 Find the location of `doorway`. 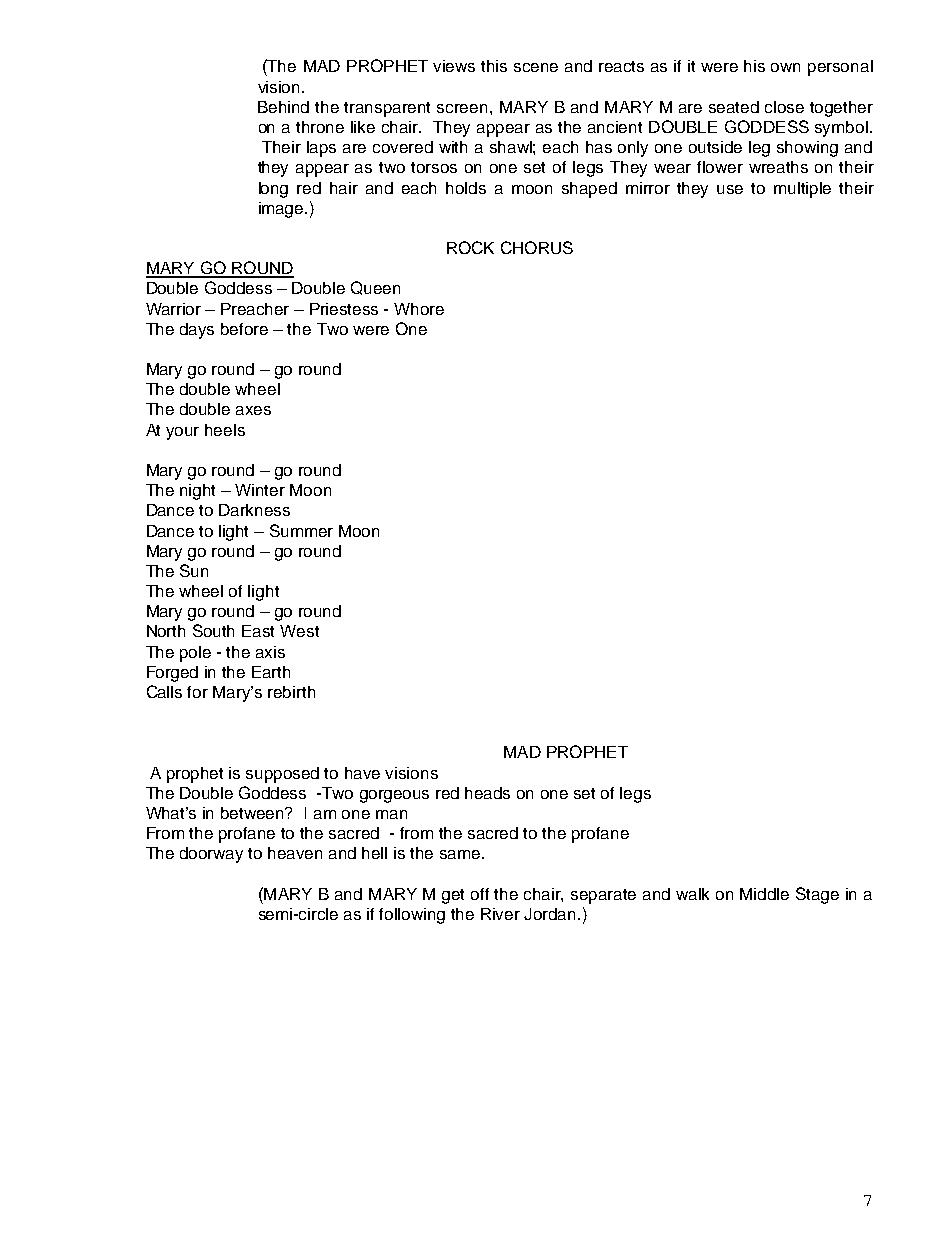

doorway is located at coordinates (211, 855).
